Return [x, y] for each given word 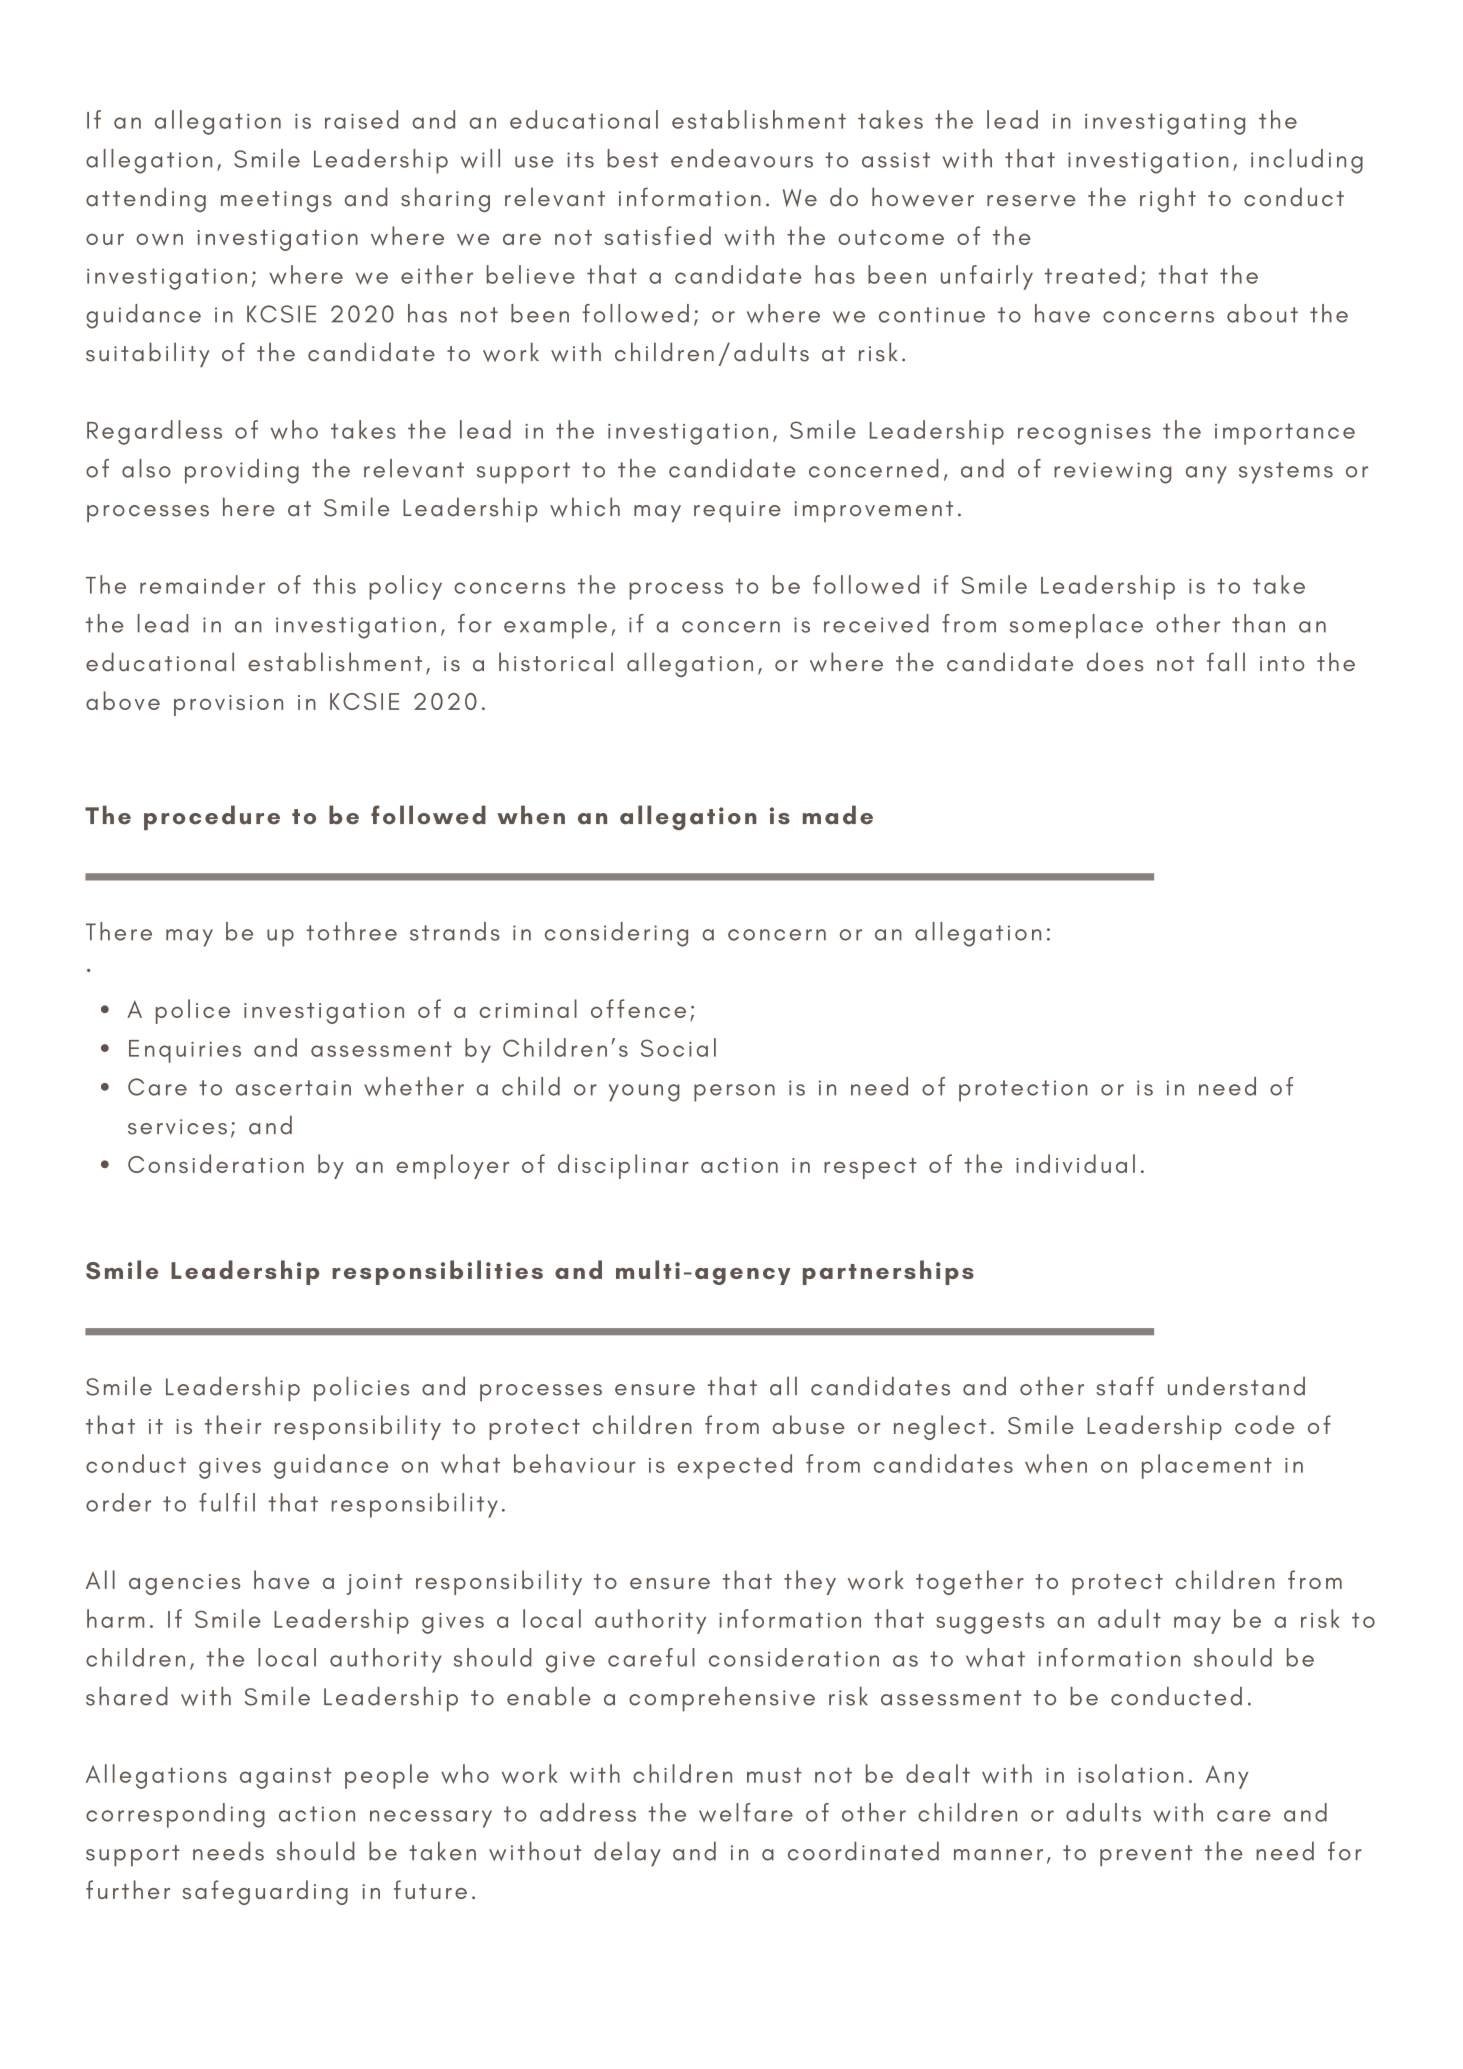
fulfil [227, 1502]
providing [242, 471]
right [1168, 199]
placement [1207, 1466]
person [734, 1093]
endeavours [742, 158]
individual [1075, 1164]
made [838, 815]
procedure [212, 817]
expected [734, 1466]
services [177, 1127]
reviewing [1112, 473]
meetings [276, 201]
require [737, 511]
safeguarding [265, 1892]
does [1115, 662]
